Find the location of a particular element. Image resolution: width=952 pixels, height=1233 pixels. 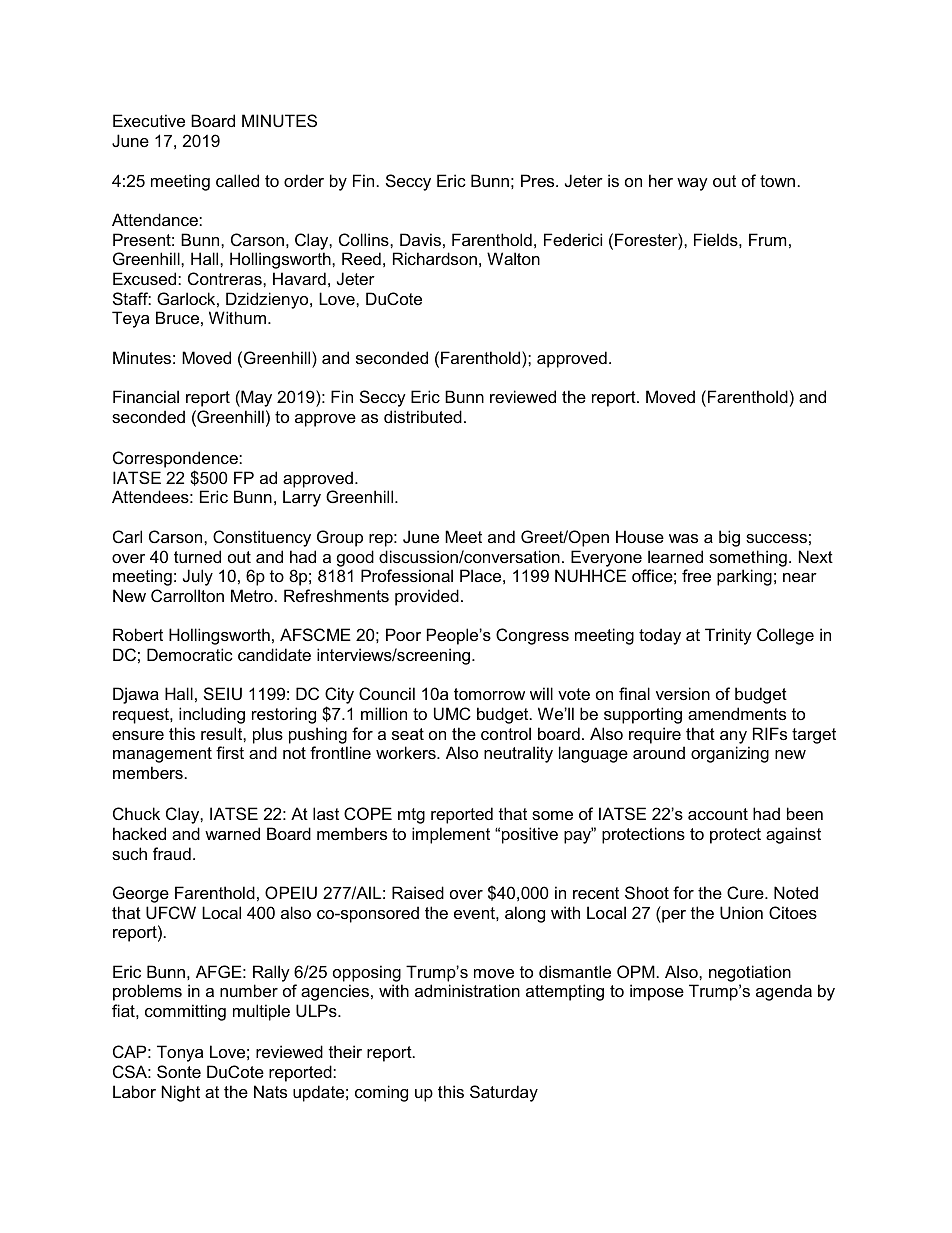

first is located at coordinates (230, 752).
